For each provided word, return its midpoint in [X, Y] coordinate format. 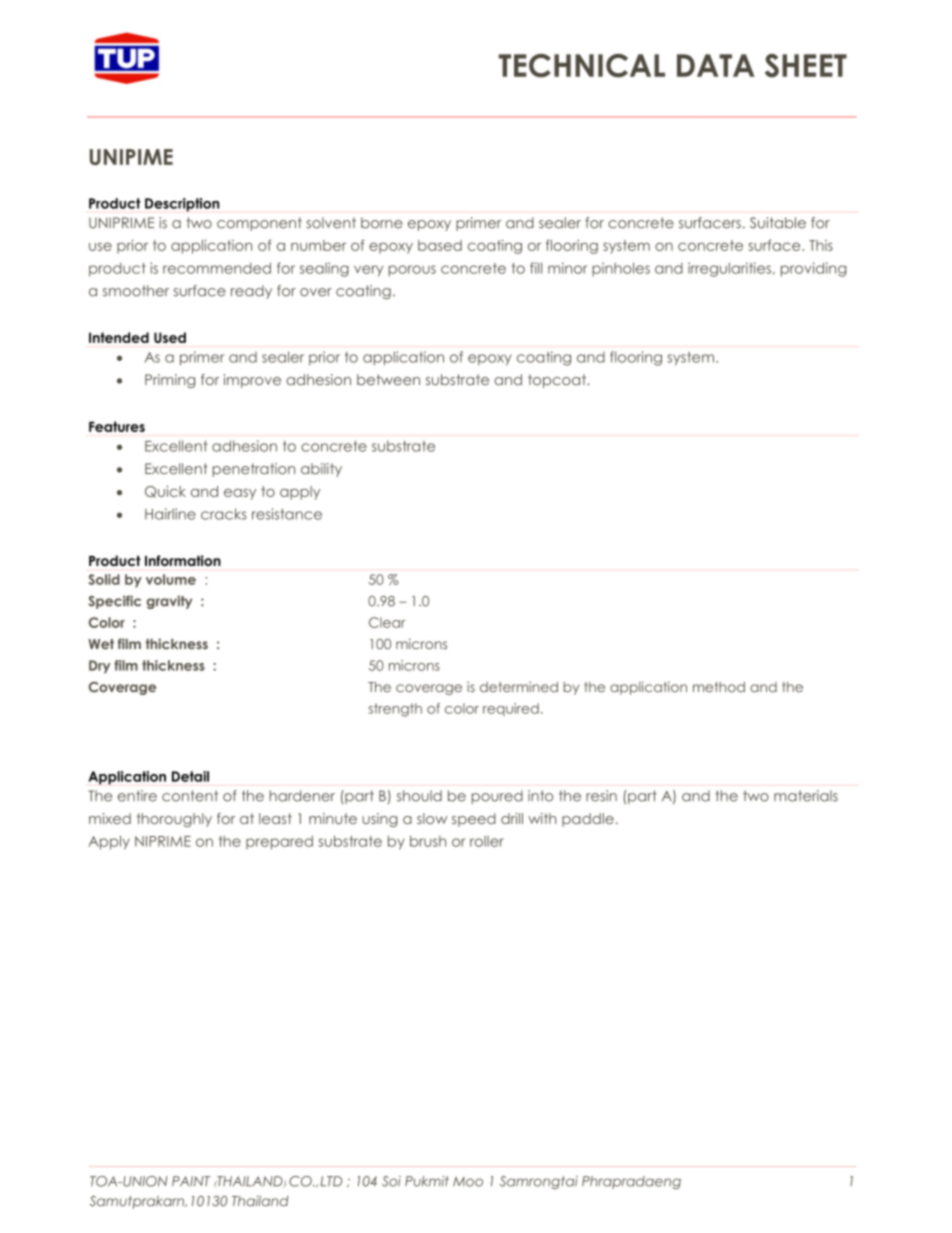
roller [487, 841]
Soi [391, 1181]
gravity [169, 602]
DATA [716, 65]
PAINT [191, 1181]
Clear [387, 622]
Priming [170, 381]
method [719, 687]
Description [182, 205]
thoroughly [174, 820]
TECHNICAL [581, 66]
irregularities [729, 269]
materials [806, 796]
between [388, 379]
